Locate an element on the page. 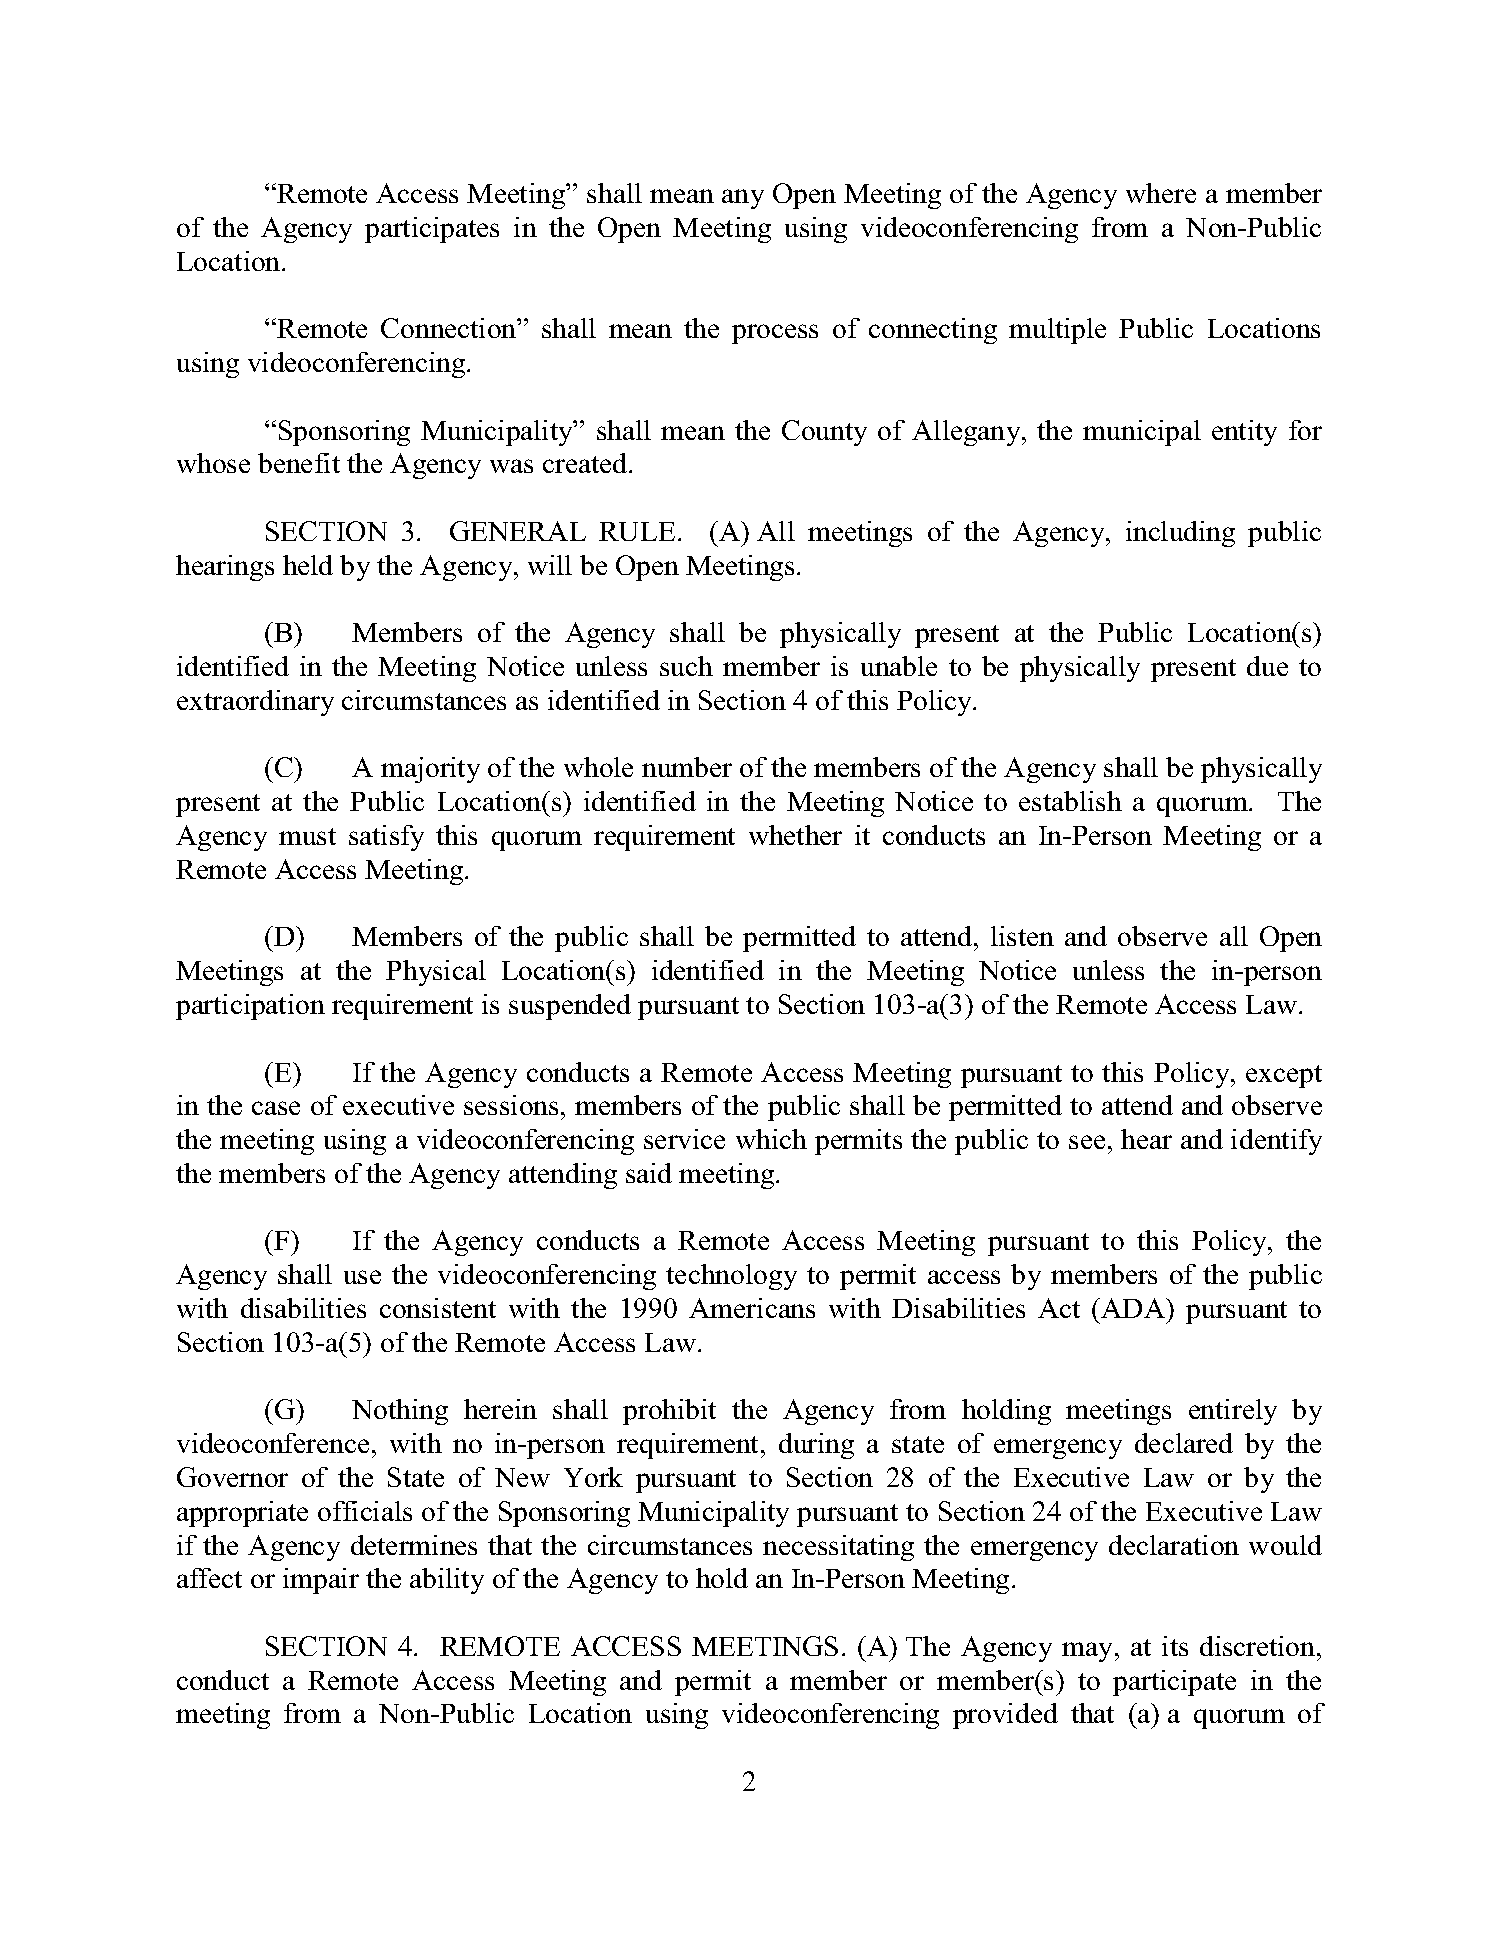  whether is located at coordinates (795, 835).
